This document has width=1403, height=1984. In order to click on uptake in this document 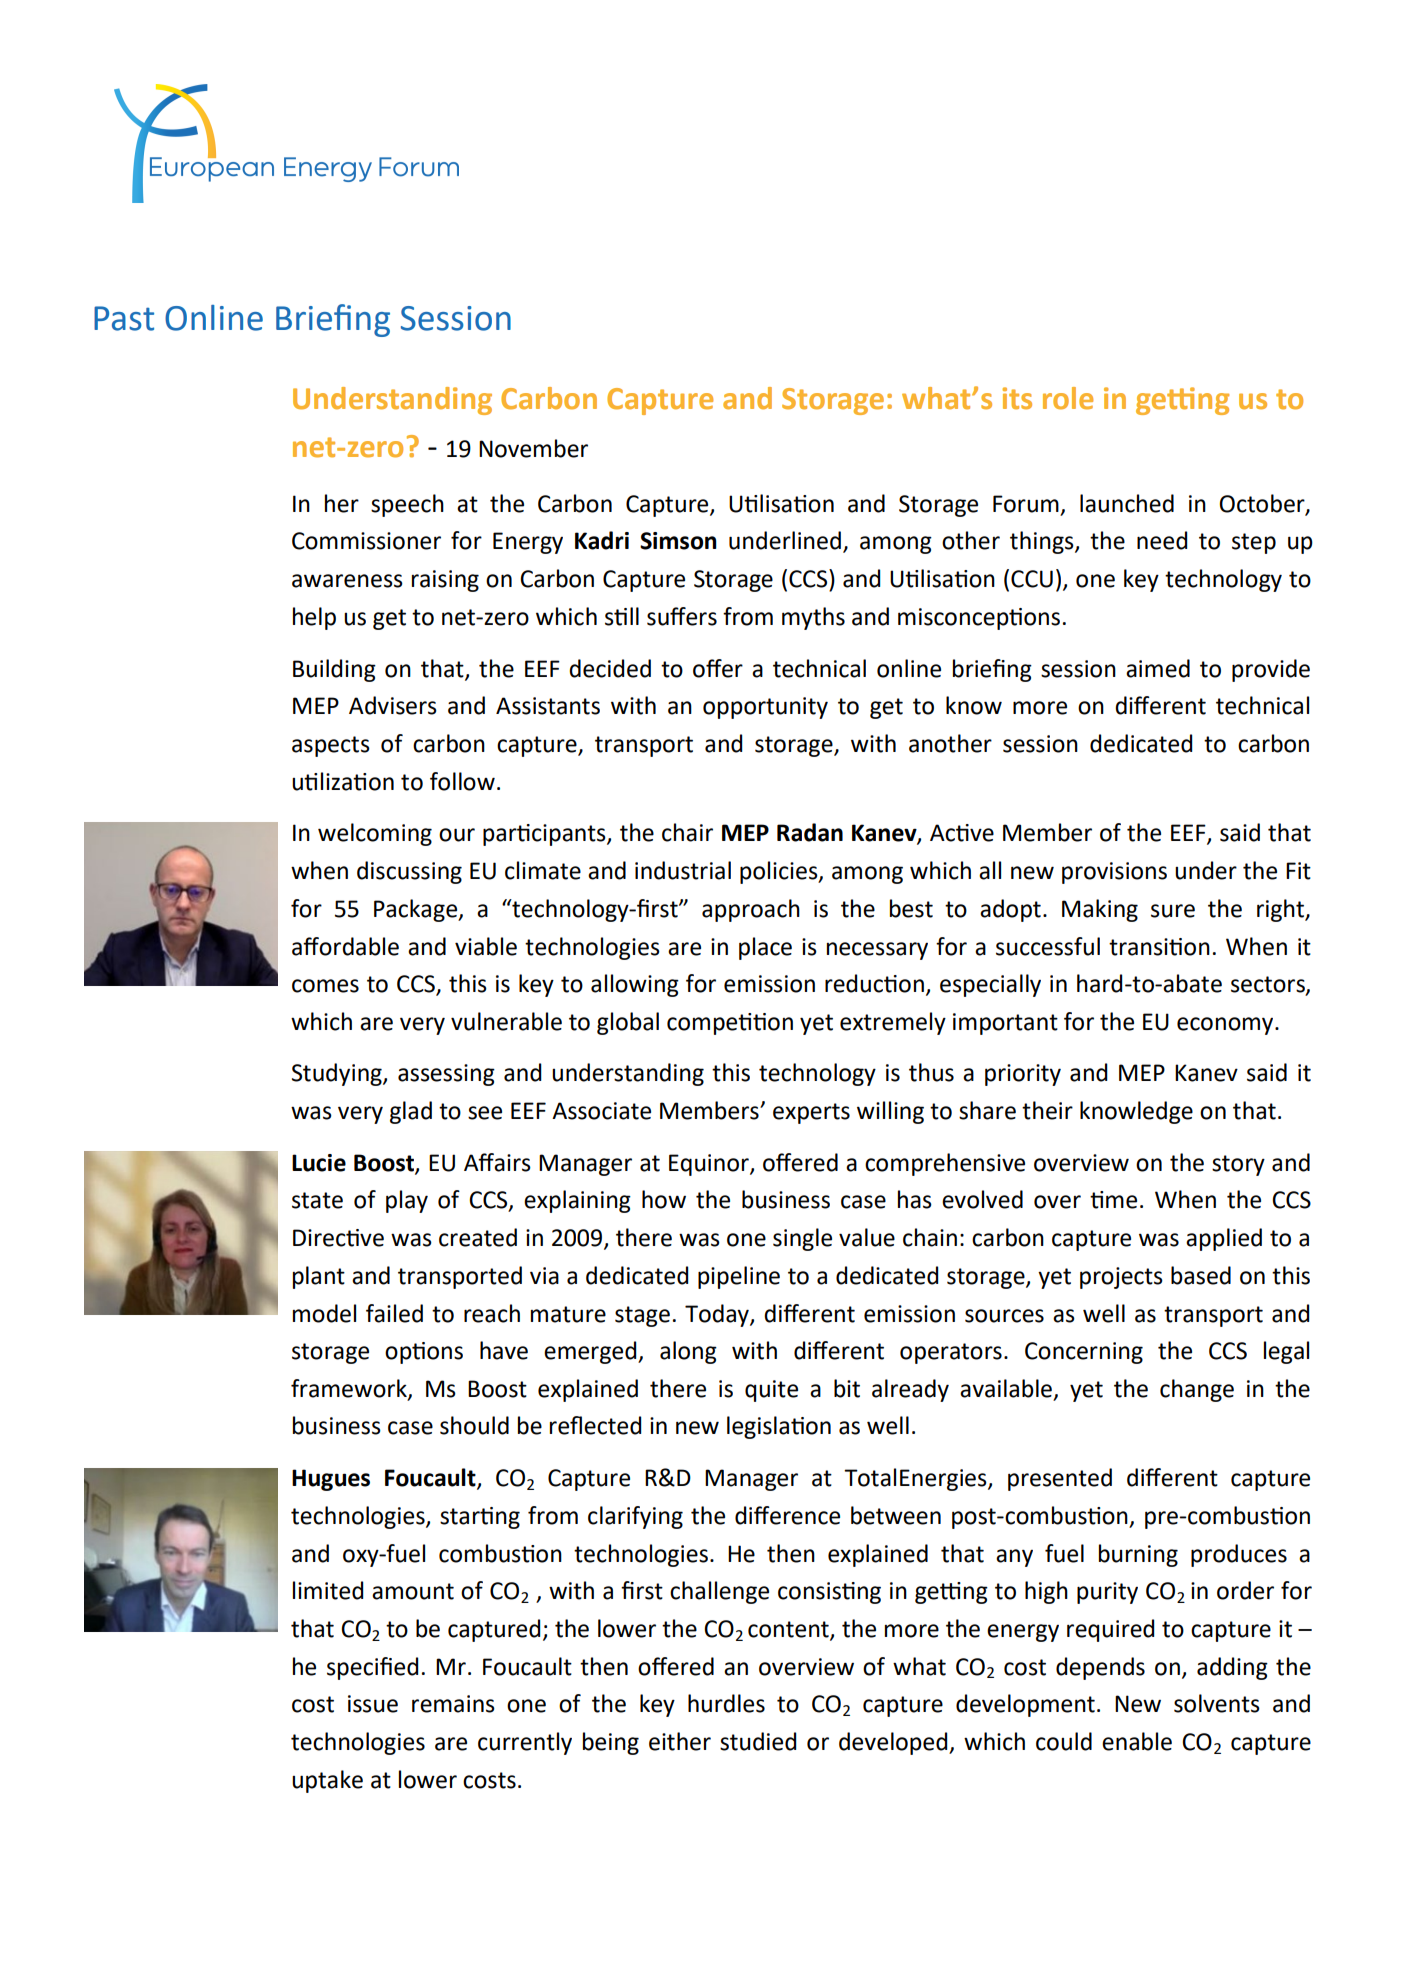, I will do `click(327, 1781)`.
